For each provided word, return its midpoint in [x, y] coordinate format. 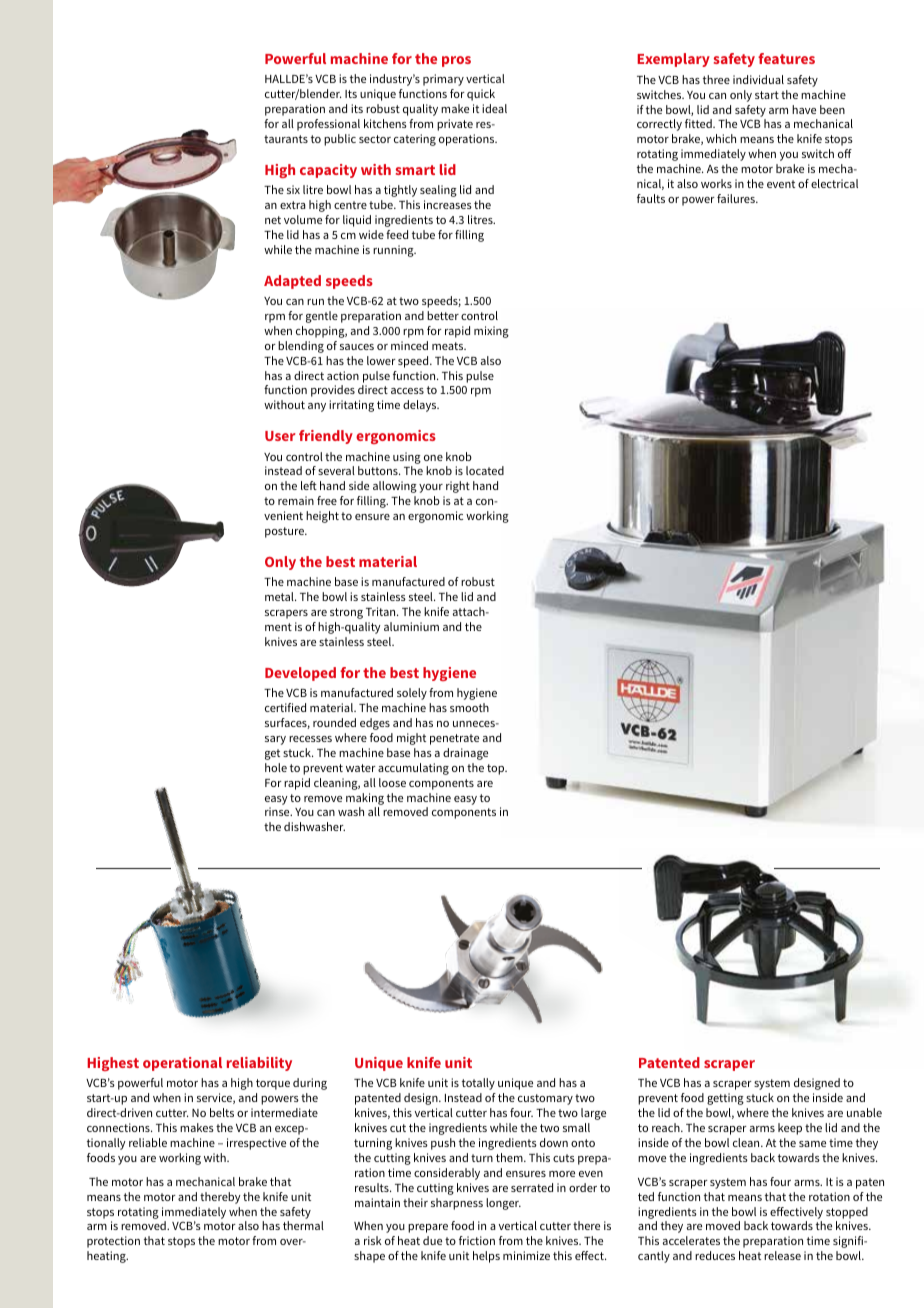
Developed [300, 674]
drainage [465, 754]
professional [328, 125]
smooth [469, 707]
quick [481, 95]
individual [758, 79]
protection [113, 1242]
